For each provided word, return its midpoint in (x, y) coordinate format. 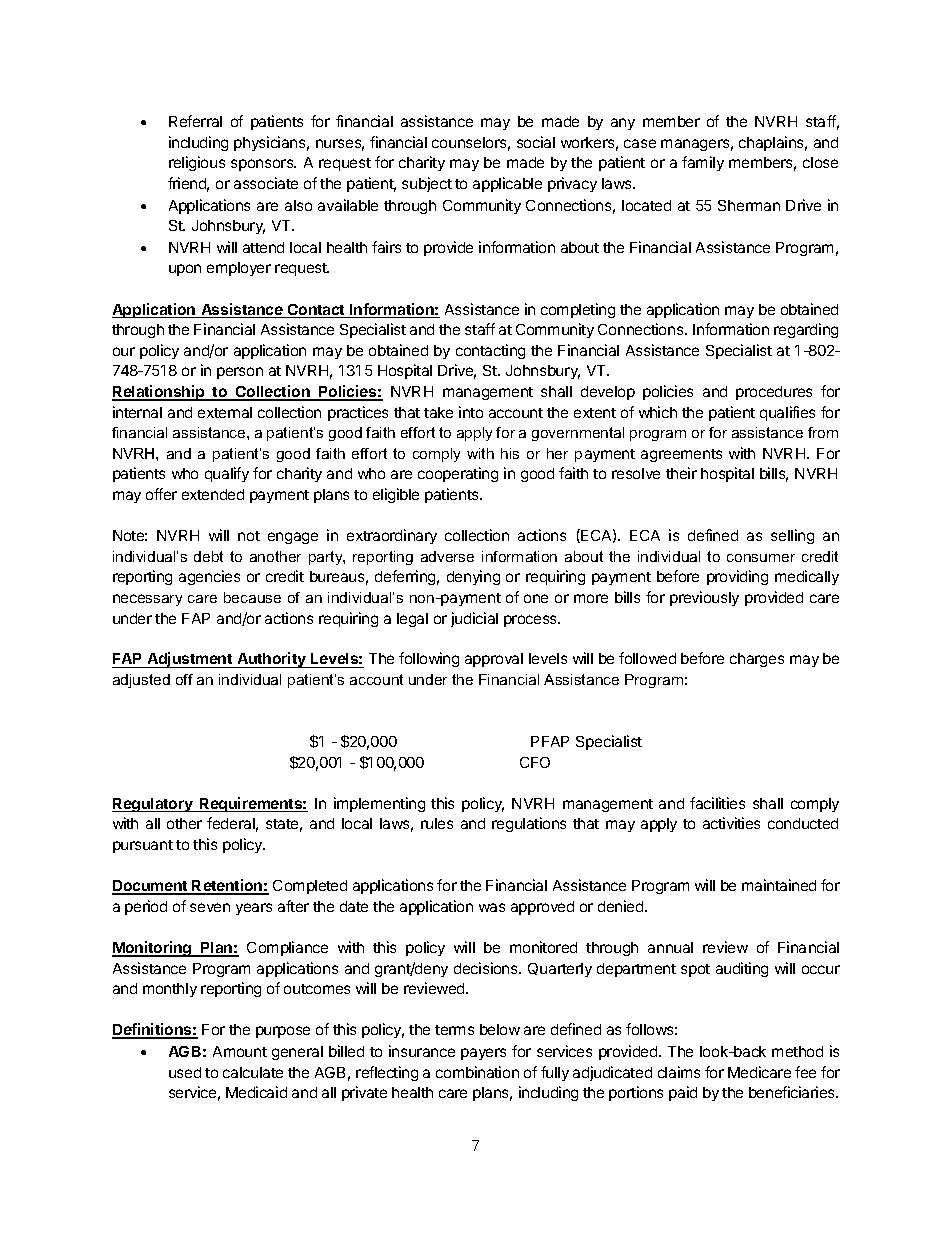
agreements (681, 455)
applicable (507, 184)
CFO (535, 762)
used (185, 1072)
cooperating (458, 474)
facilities (717, 803)
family (703, 163)
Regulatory (153, 805)
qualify (227, 474)
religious (197, 163)
